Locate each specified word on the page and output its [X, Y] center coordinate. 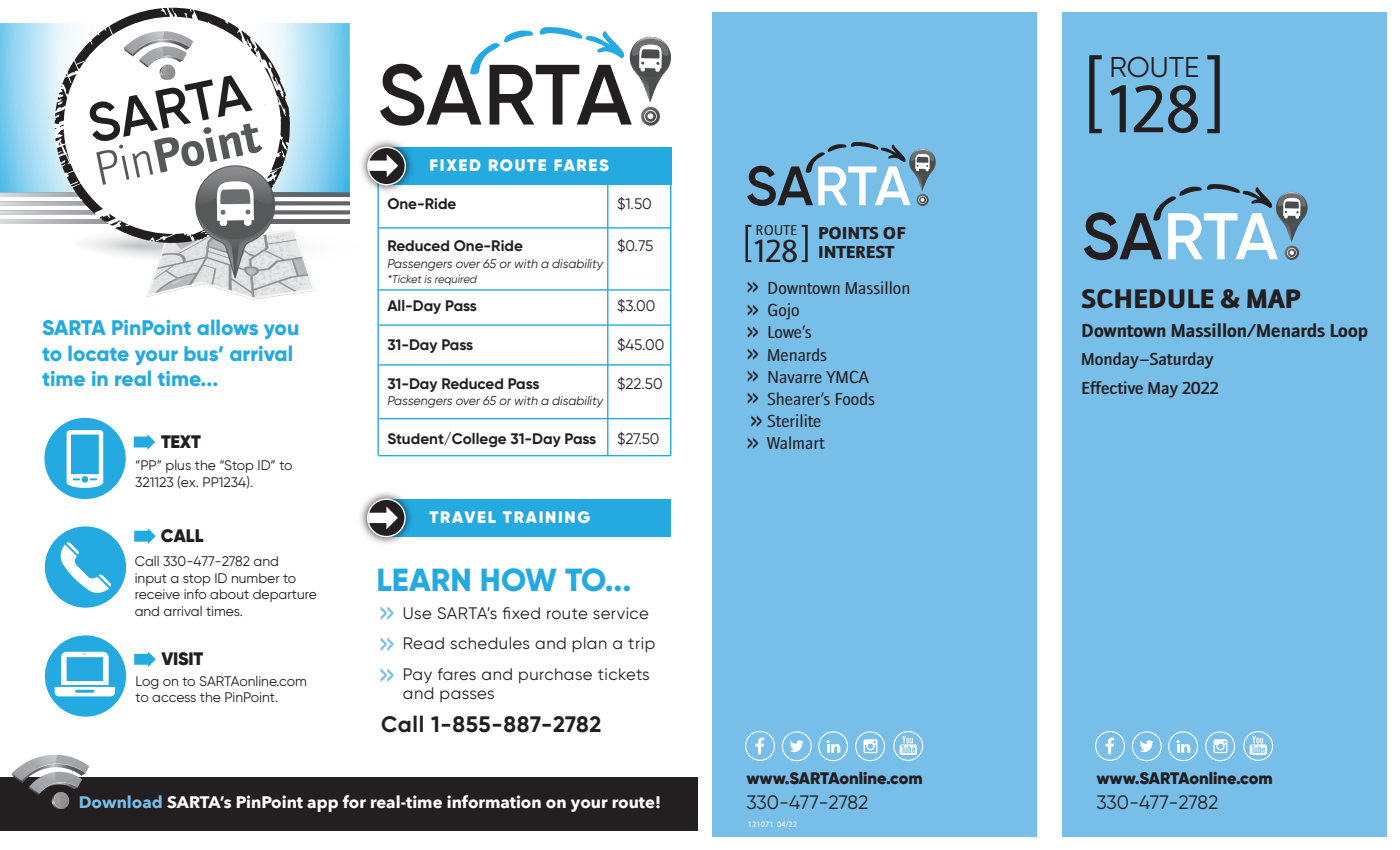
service [621, 613]
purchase [555, 676]
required [456, 280]
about [229, 594]
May [1163, 390]
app [322, 805]
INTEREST [857, 252]
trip [641, 645]
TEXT [181, 441]
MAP [1273, 298]
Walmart [796, 442]
